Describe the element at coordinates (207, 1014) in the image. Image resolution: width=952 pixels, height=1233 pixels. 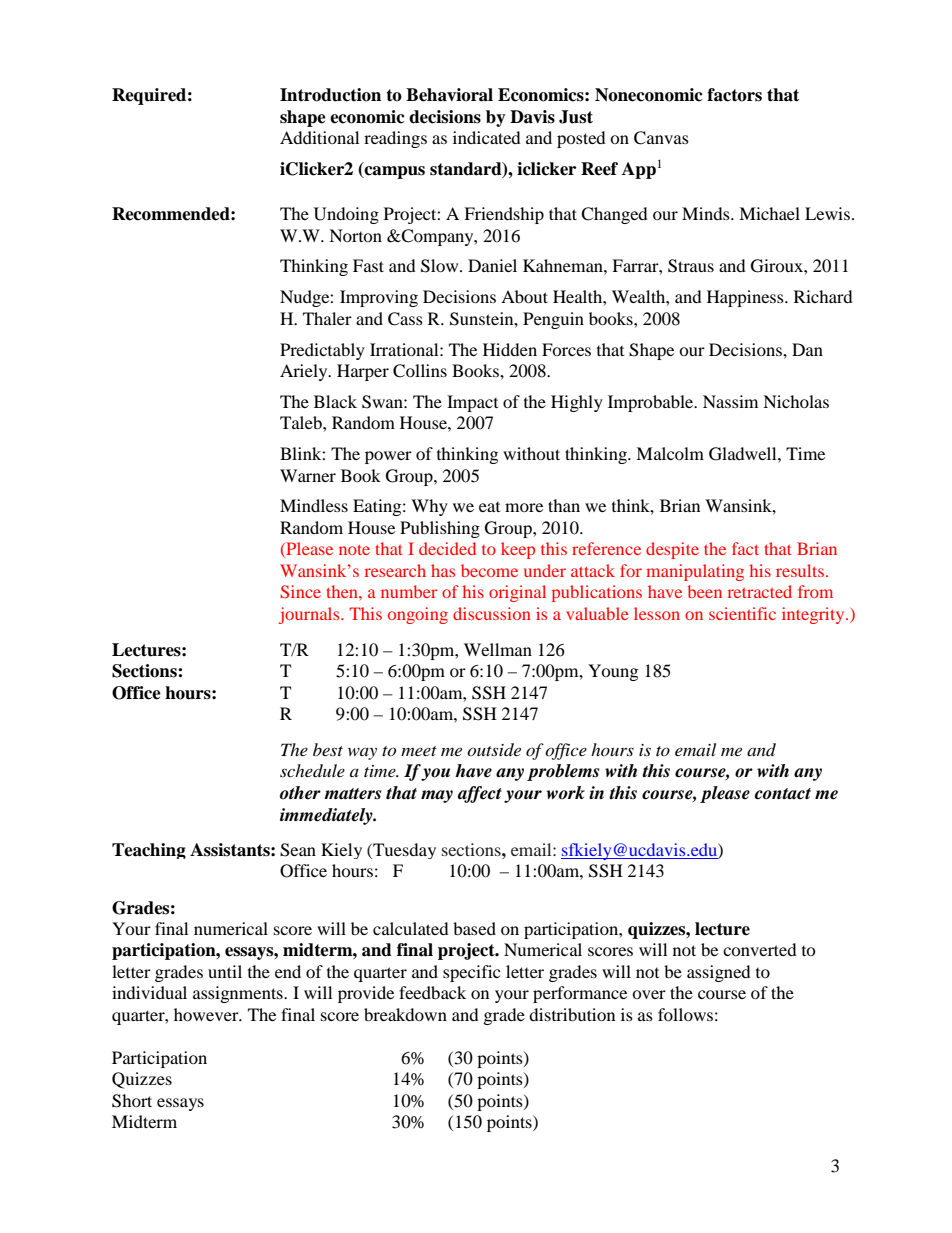
I see `however` at that location.
